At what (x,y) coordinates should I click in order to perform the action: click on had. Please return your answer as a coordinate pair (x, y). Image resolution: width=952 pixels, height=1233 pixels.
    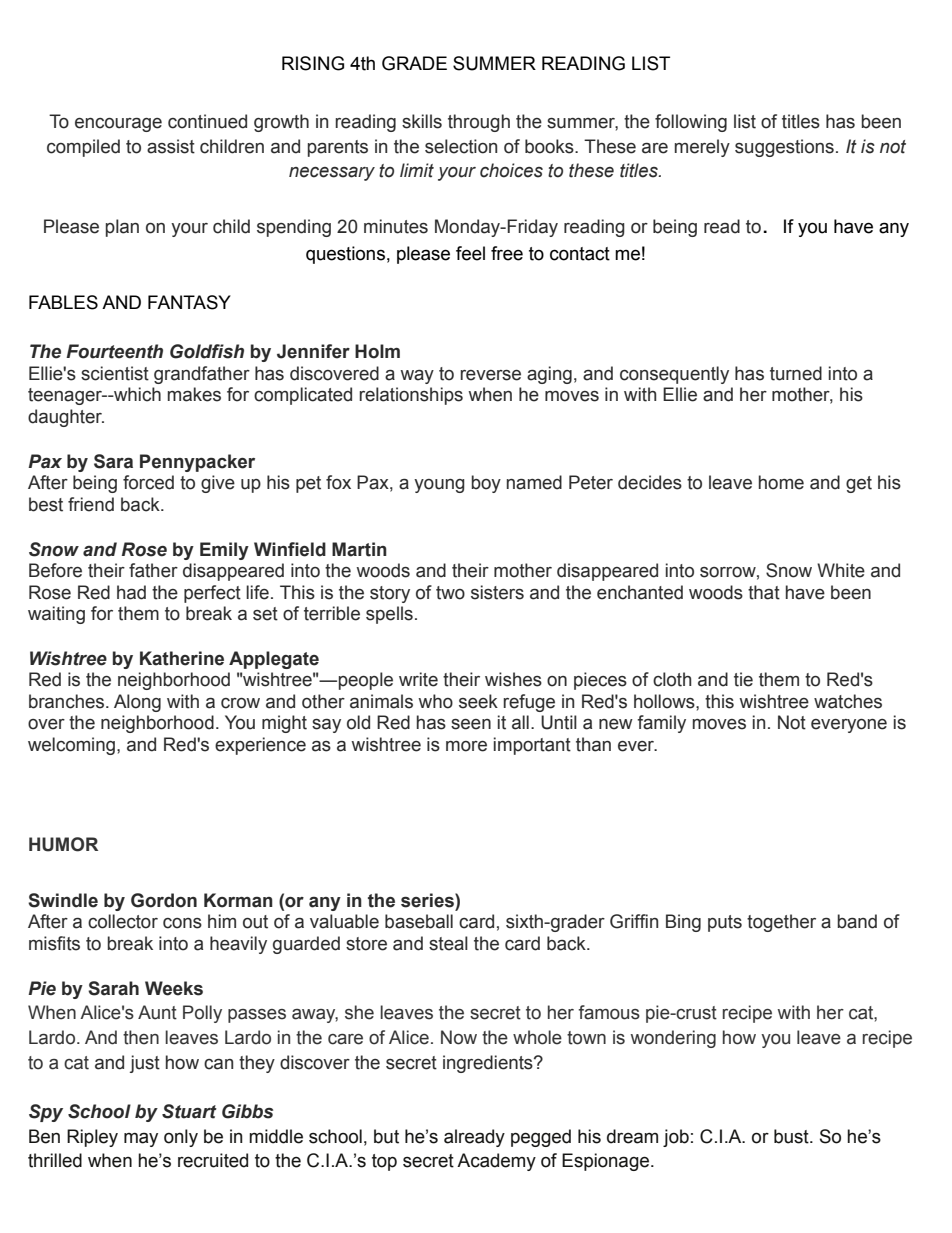
    Looking at the image, I should click on (131, 592).
